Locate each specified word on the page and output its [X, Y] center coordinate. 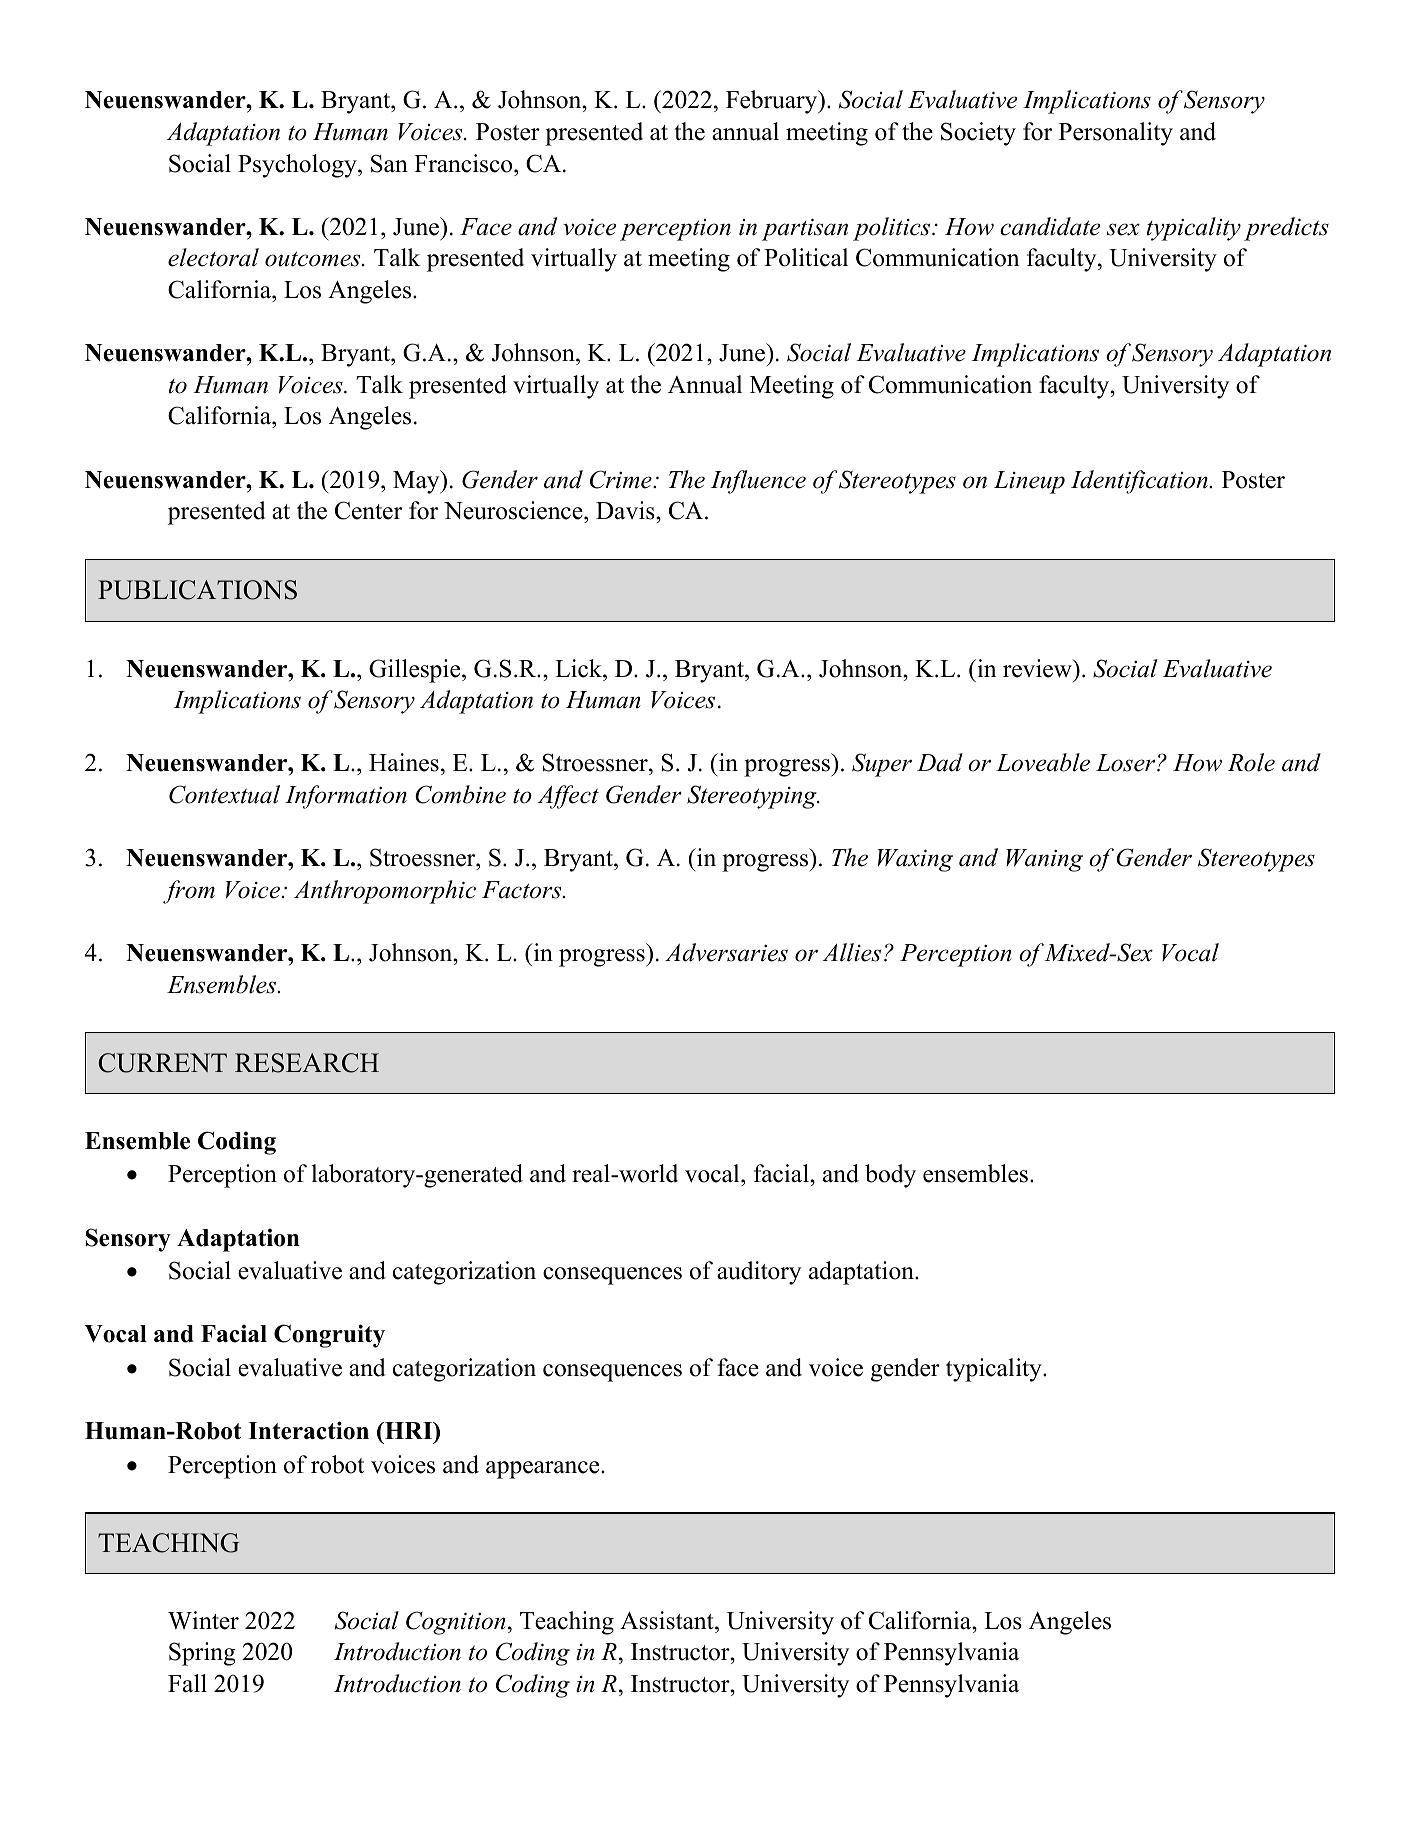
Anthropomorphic [385, 892]
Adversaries [726, 952]
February [773, 102]
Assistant [668, 1620]
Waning [1044, 860]
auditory [759, 1273]
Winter [203, 1620]
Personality [1116, 134]
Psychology [298, 166]
